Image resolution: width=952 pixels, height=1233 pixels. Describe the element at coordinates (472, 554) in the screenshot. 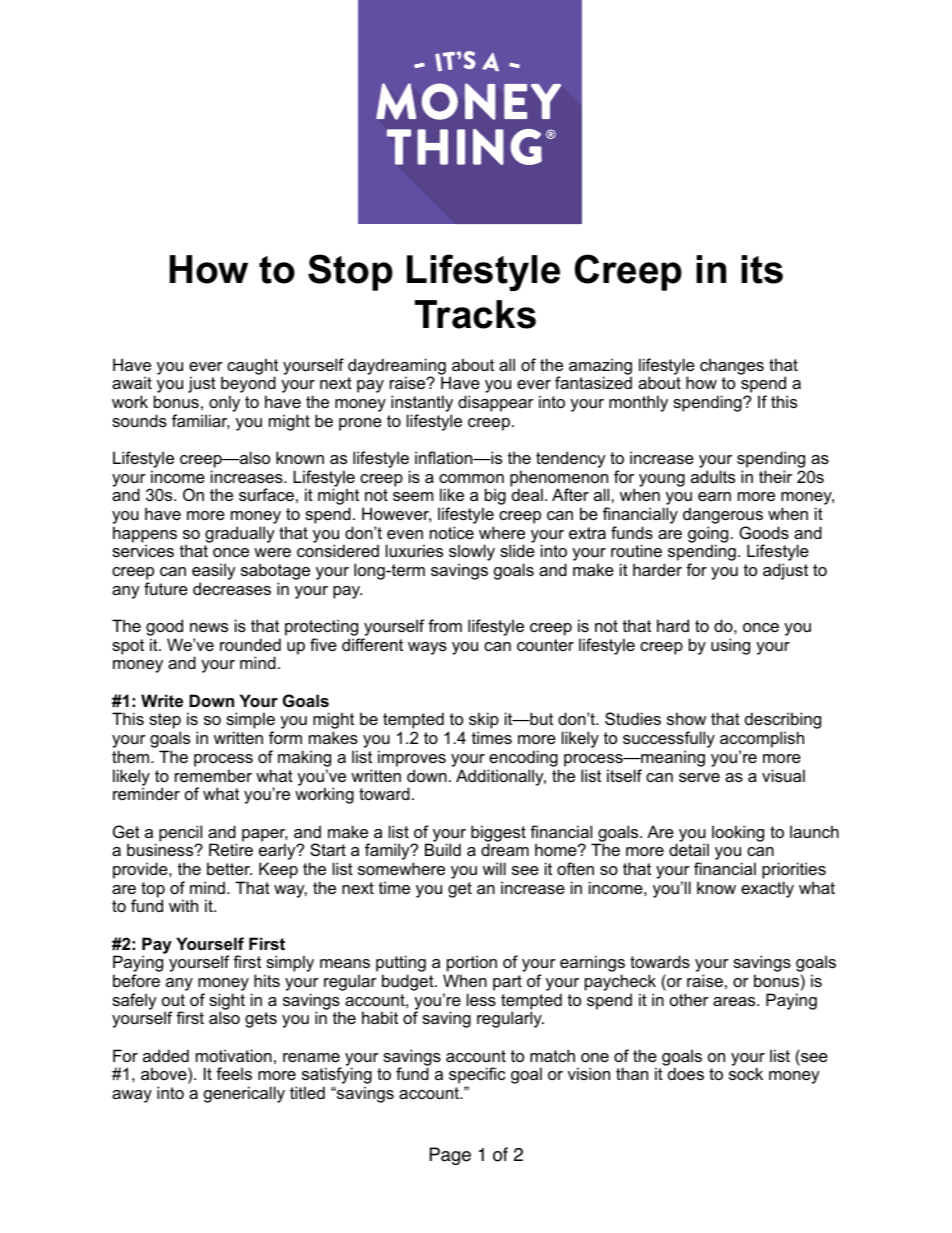

I see `slowly` at that location.
